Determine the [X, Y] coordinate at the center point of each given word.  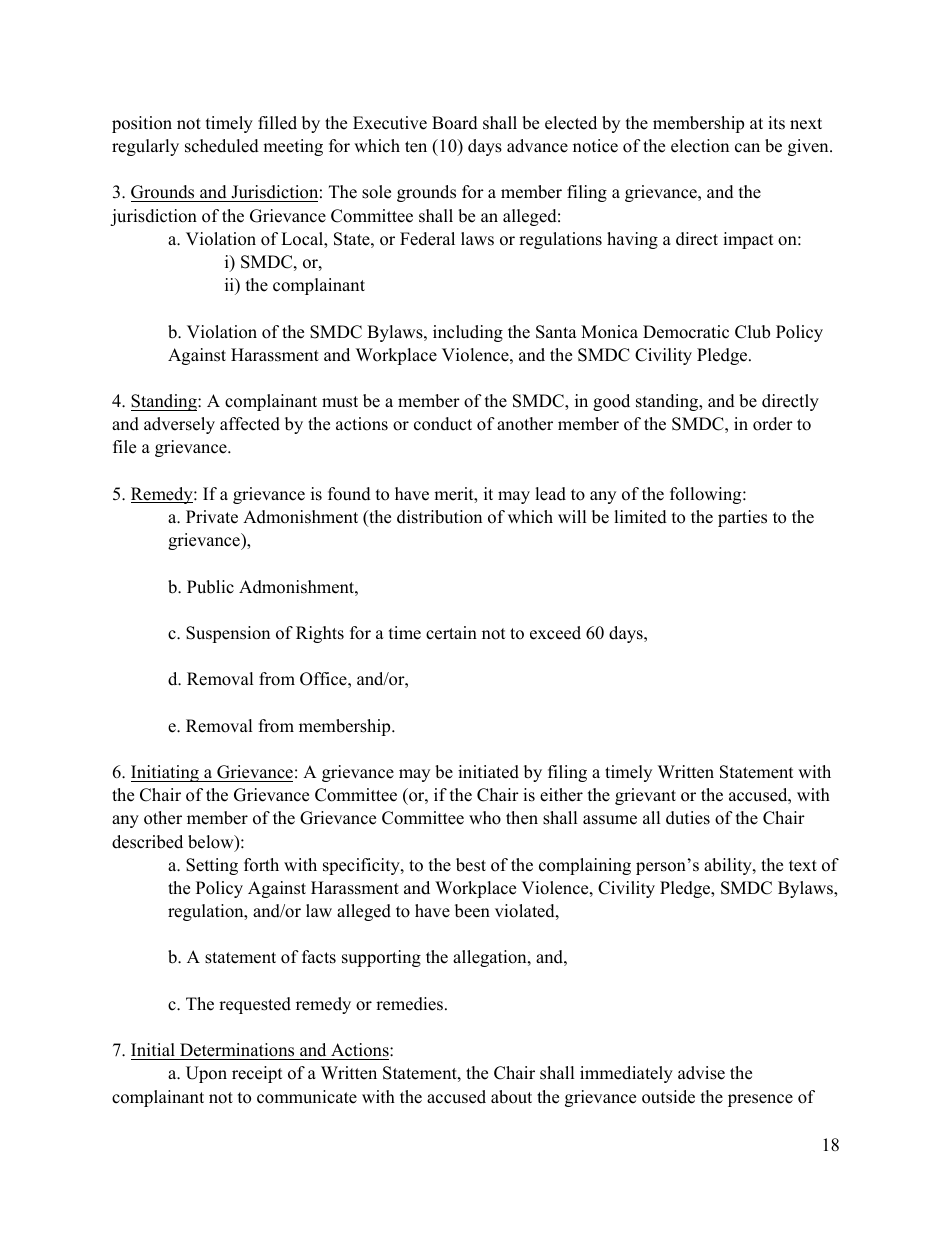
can [747, 148]
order [773, 424]
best [471, 865]
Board [455, 123]
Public [210, 587]
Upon [206, 1074]
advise [701, 1073]
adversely [179, 425]
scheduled [222, 146]
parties [742, 518]
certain [451, 633]
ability [729, 866]
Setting [212, 866]
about [511, 1097]
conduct [443, 424]
